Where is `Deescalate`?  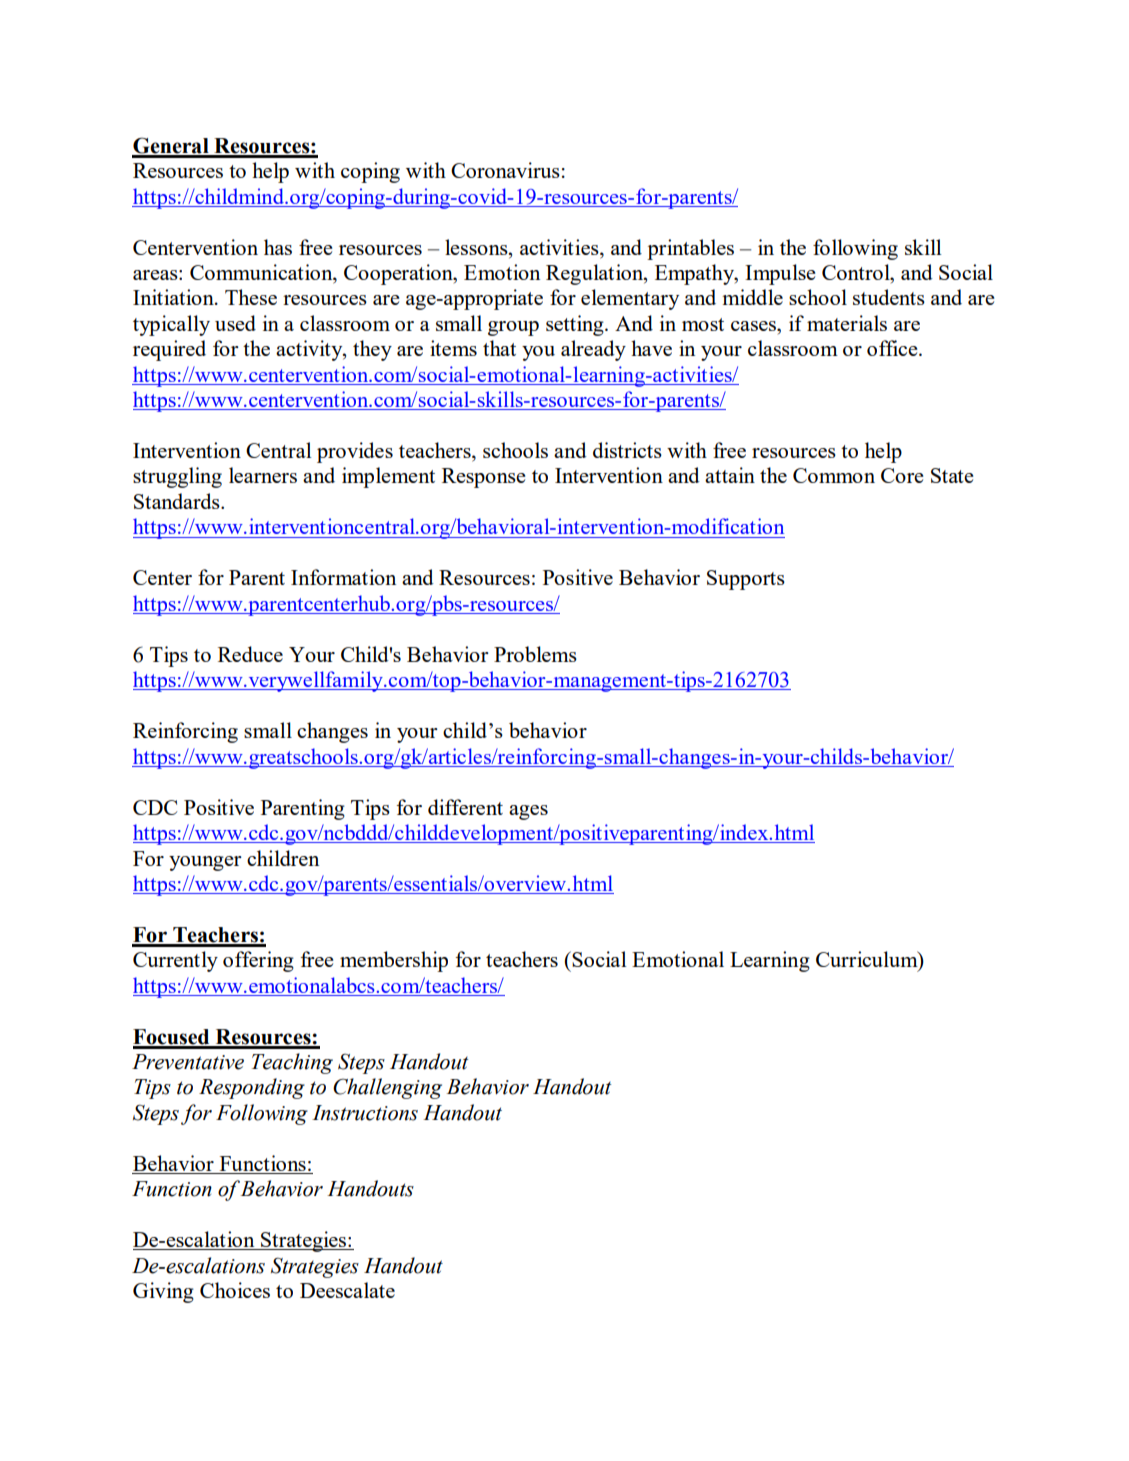 Deescalate is located at coordinates (347, 1290).
